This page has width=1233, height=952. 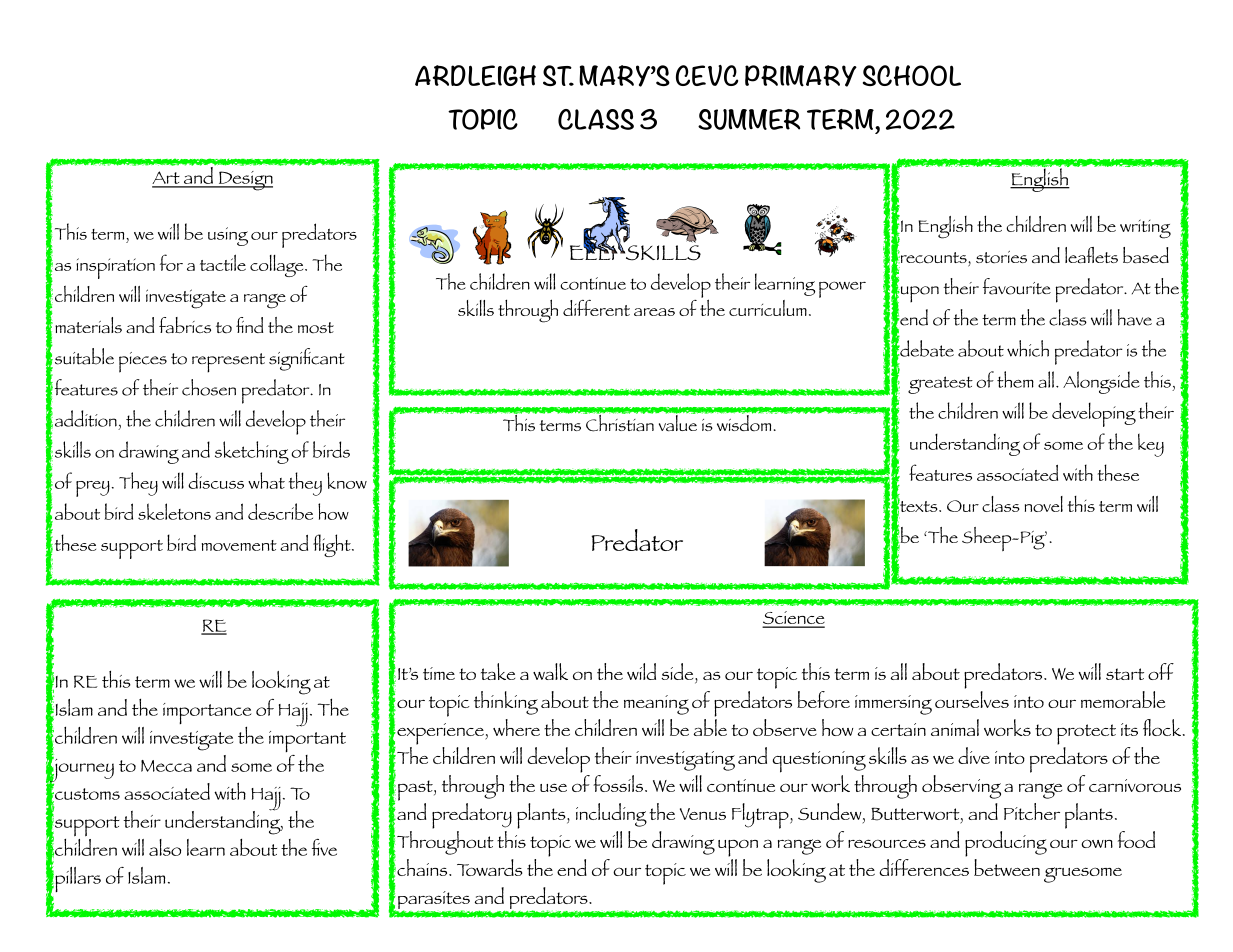 What do you see at coordinates (912, 75) in the page?
I see `SCHOOL` at bounding box center [912, 75].
